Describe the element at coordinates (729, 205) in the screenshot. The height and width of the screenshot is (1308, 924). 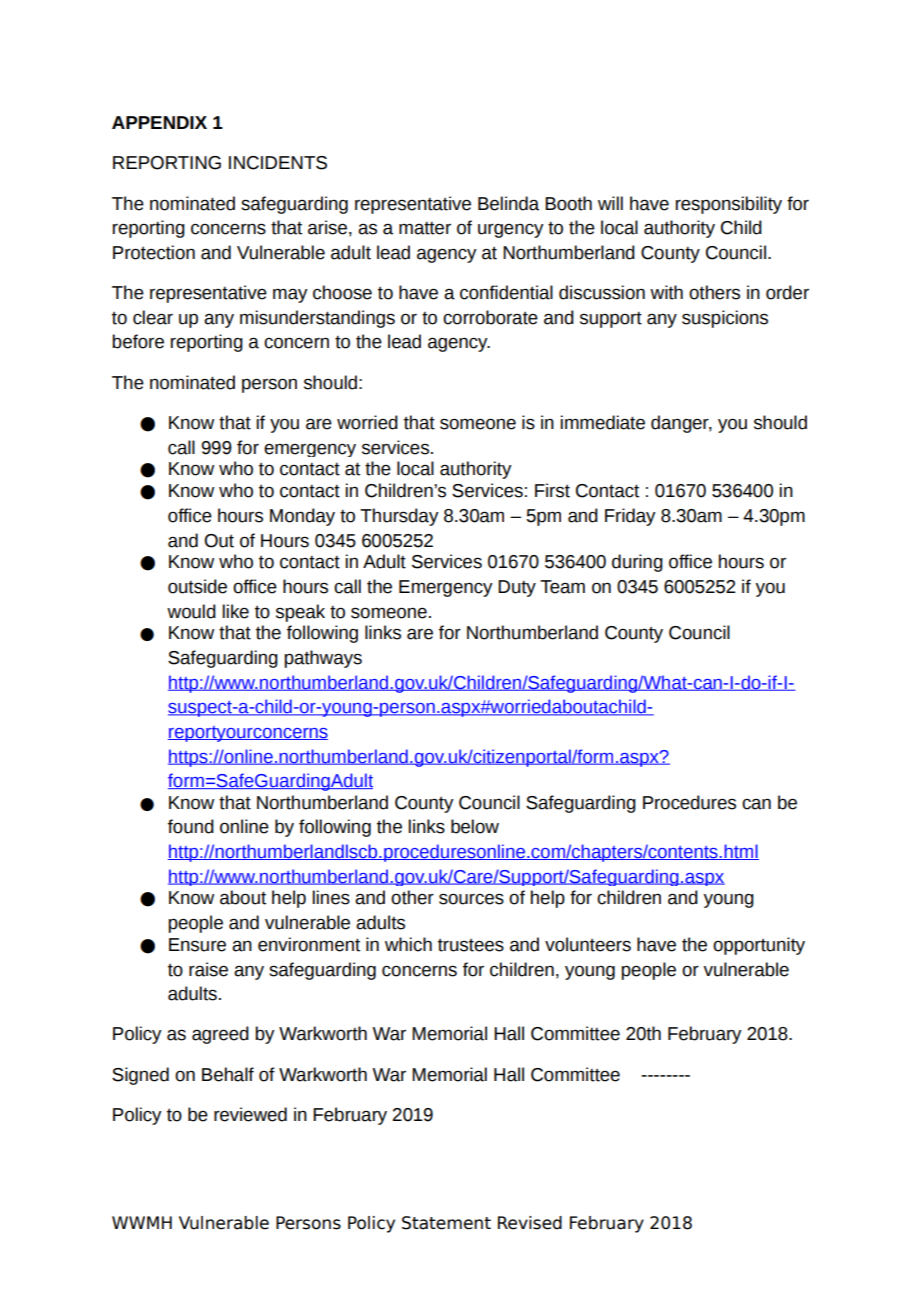
I see `responsibility` at that location.
